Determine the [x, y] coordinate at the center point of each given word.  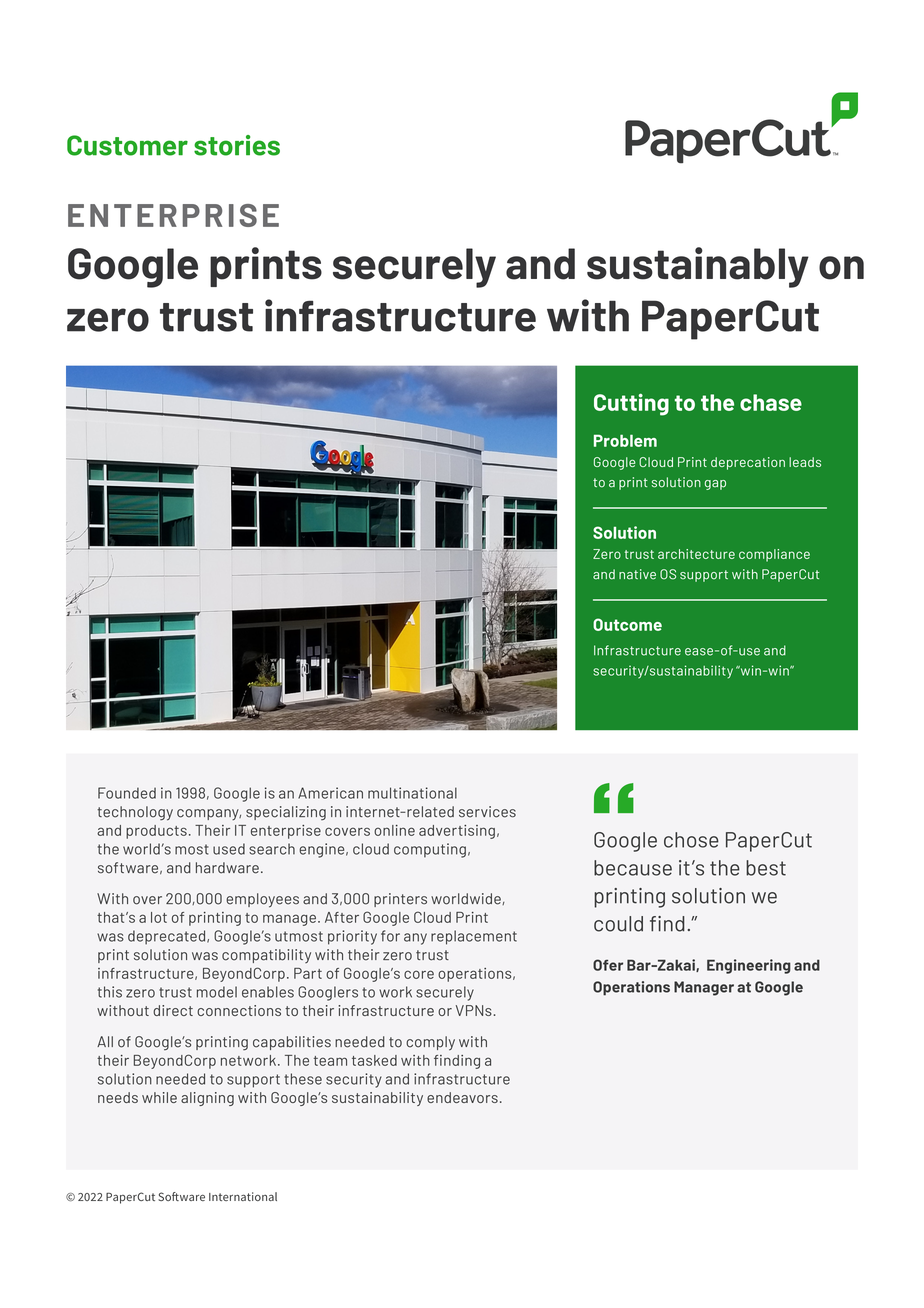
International [243, 1196]
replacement [474, 937]
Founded [127, 793]
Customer [127, 145]
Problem [625, 440]
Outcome [627, 624]
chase [771, 402]
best [766, 868]
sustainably [698, 267]
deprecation [748, 463]
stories [237, 145]
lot [159, 917]
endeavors [462, 1097]
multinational [412, 793]
